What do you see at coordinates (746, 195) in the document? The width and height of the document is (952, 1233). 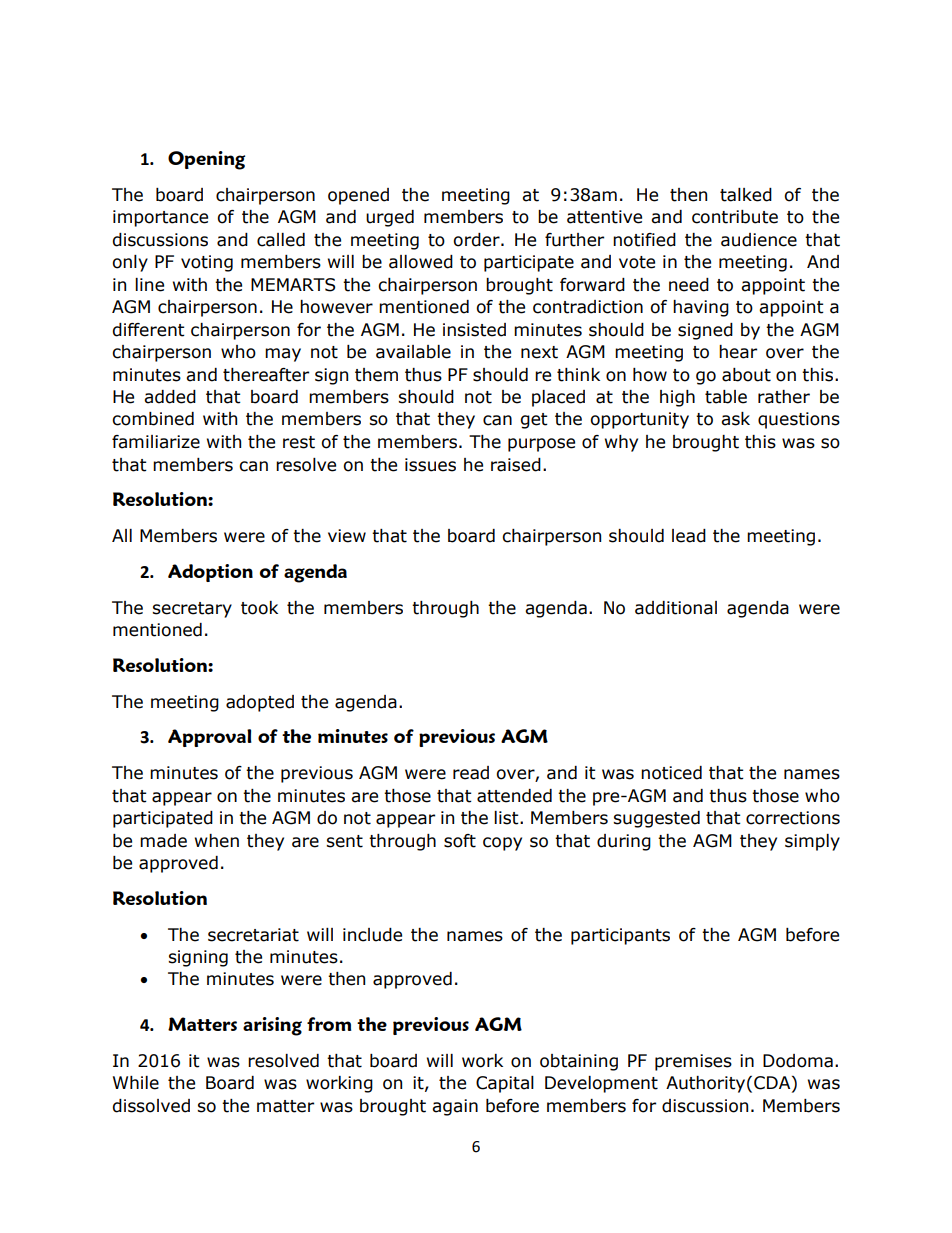 I see `talked` at bounding box center [746, 195].
